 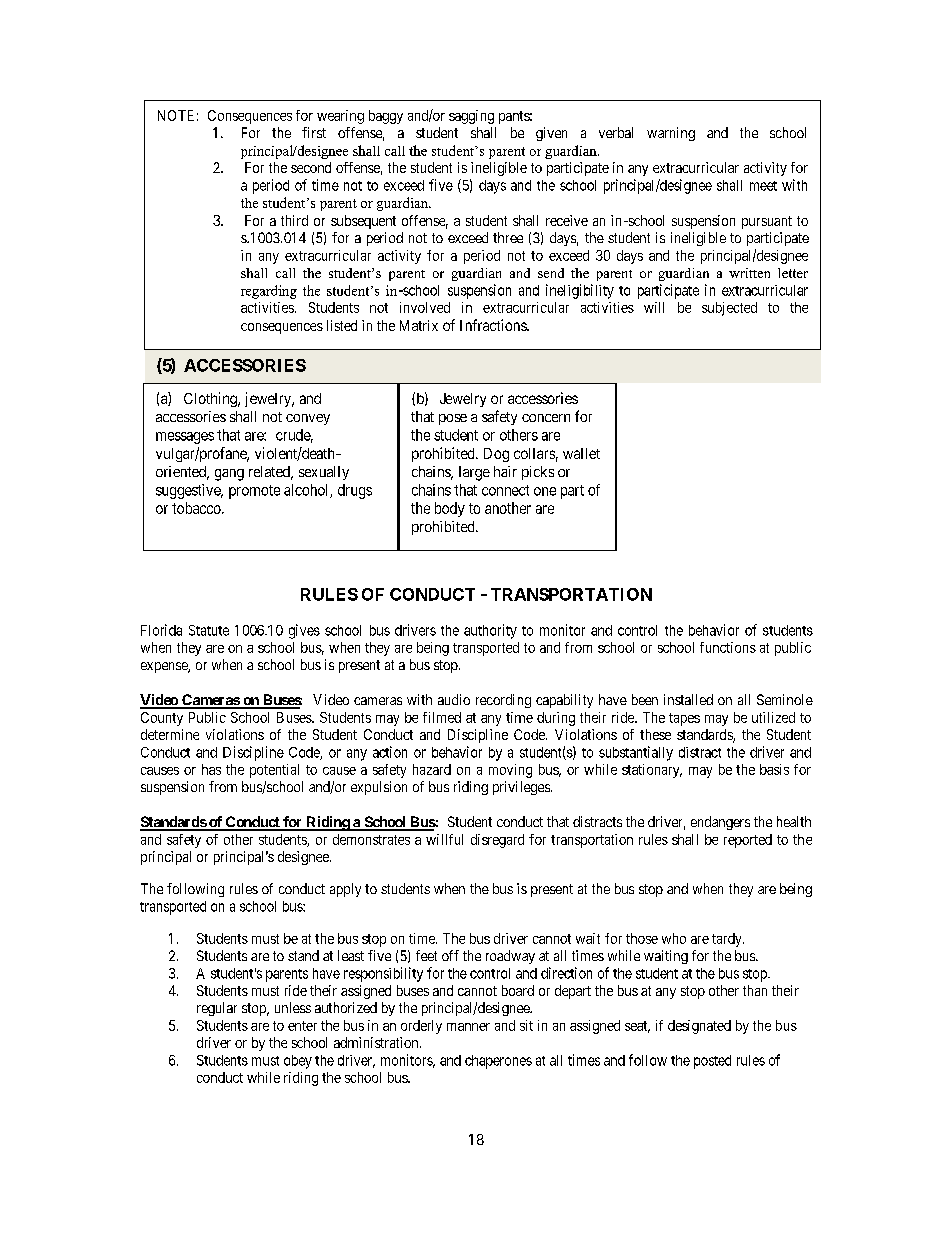 What do you see at coordinates (471, 117) in the page?
I see `sagging` at bounding box center [471, 117].
